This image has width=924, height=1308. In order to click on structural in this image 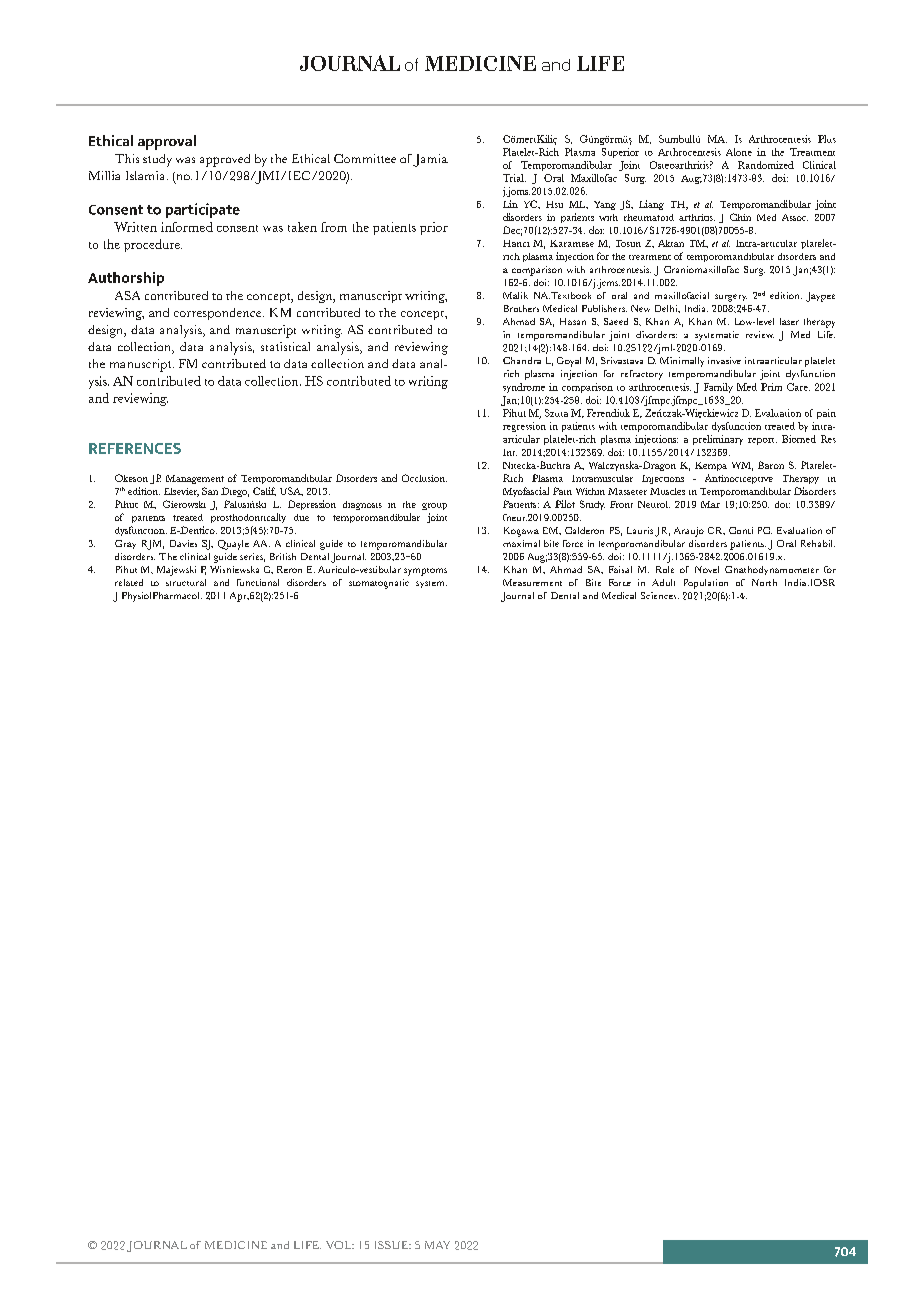, I will do `click(186, 582)`.
